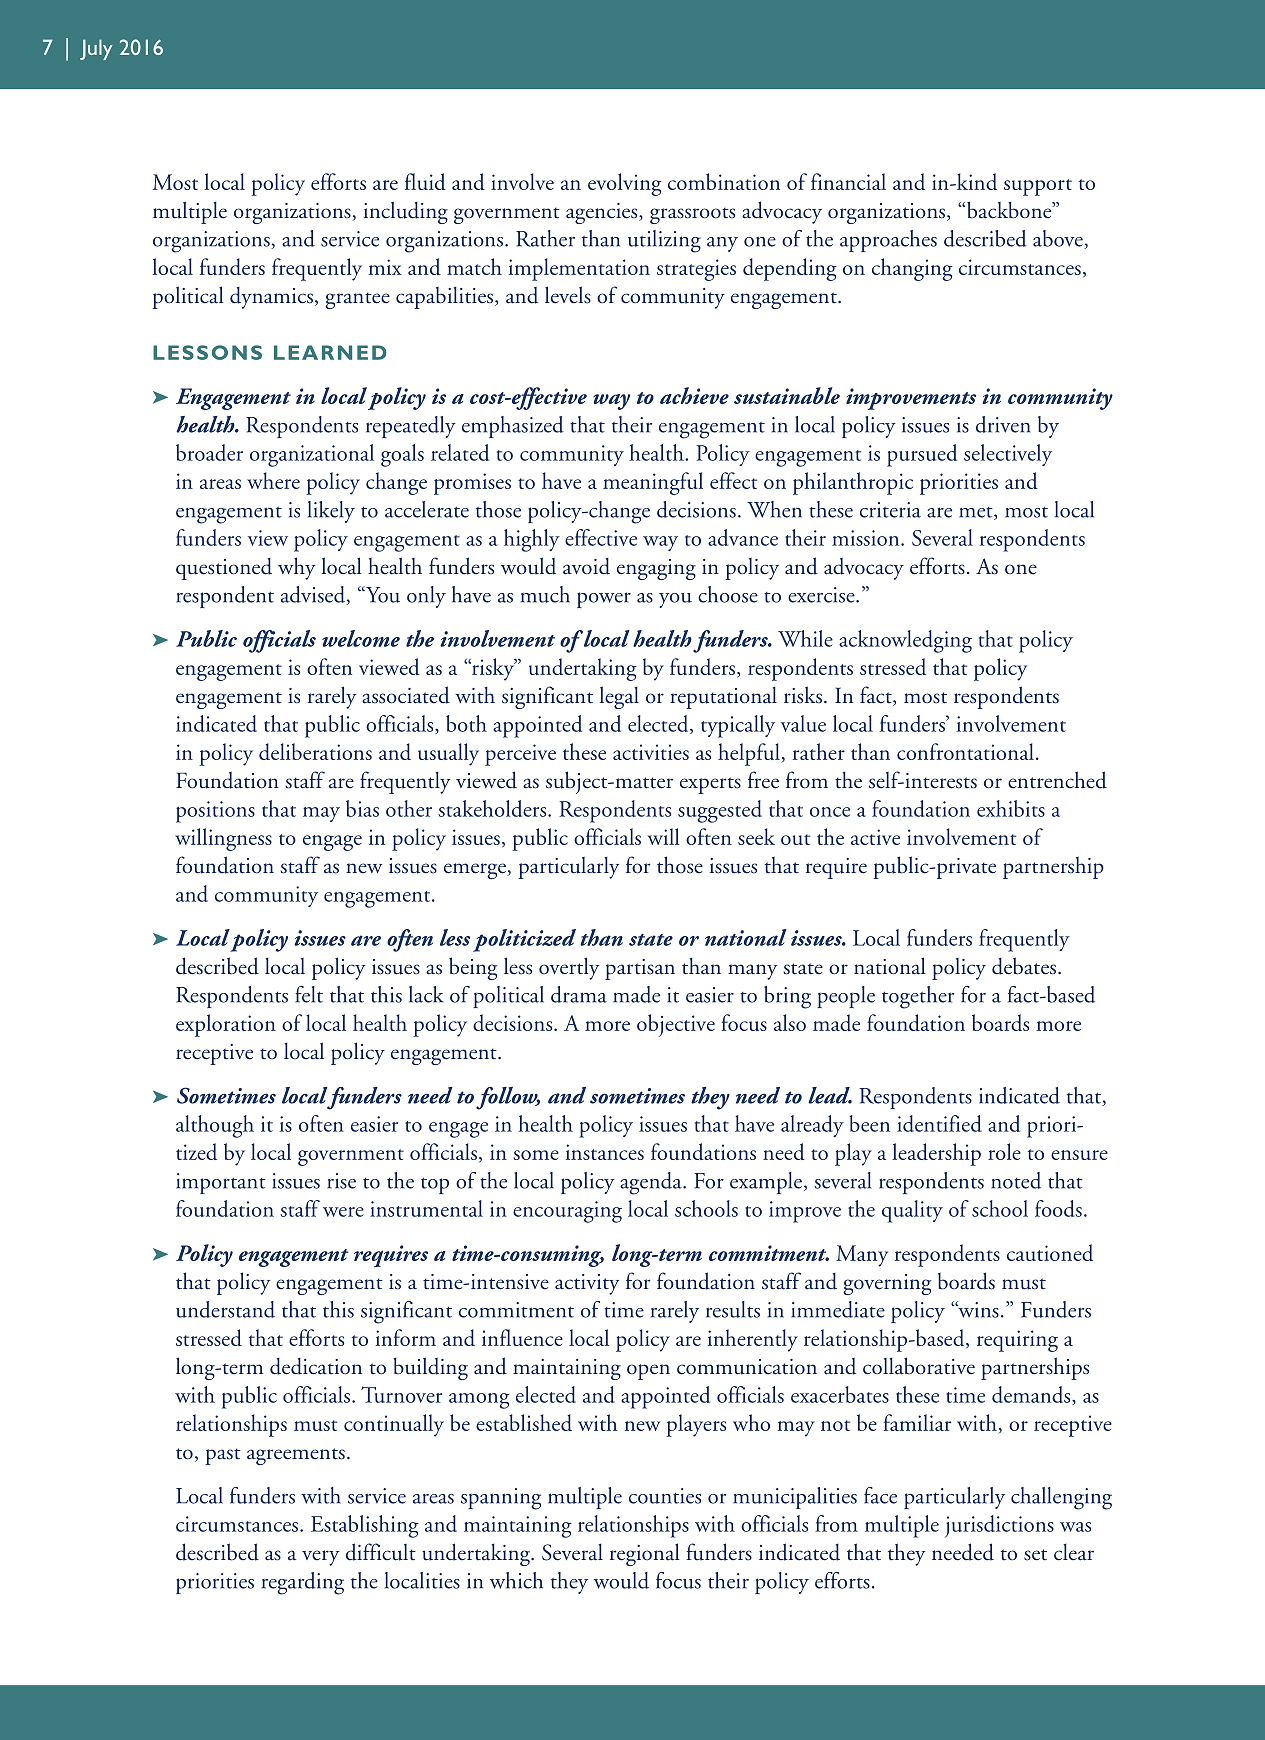 This page has height=1740, width=1265. What do you see at coordinates (1011, 808) in the page?
I see `exhibits` at bounding box center [1011, 808].
